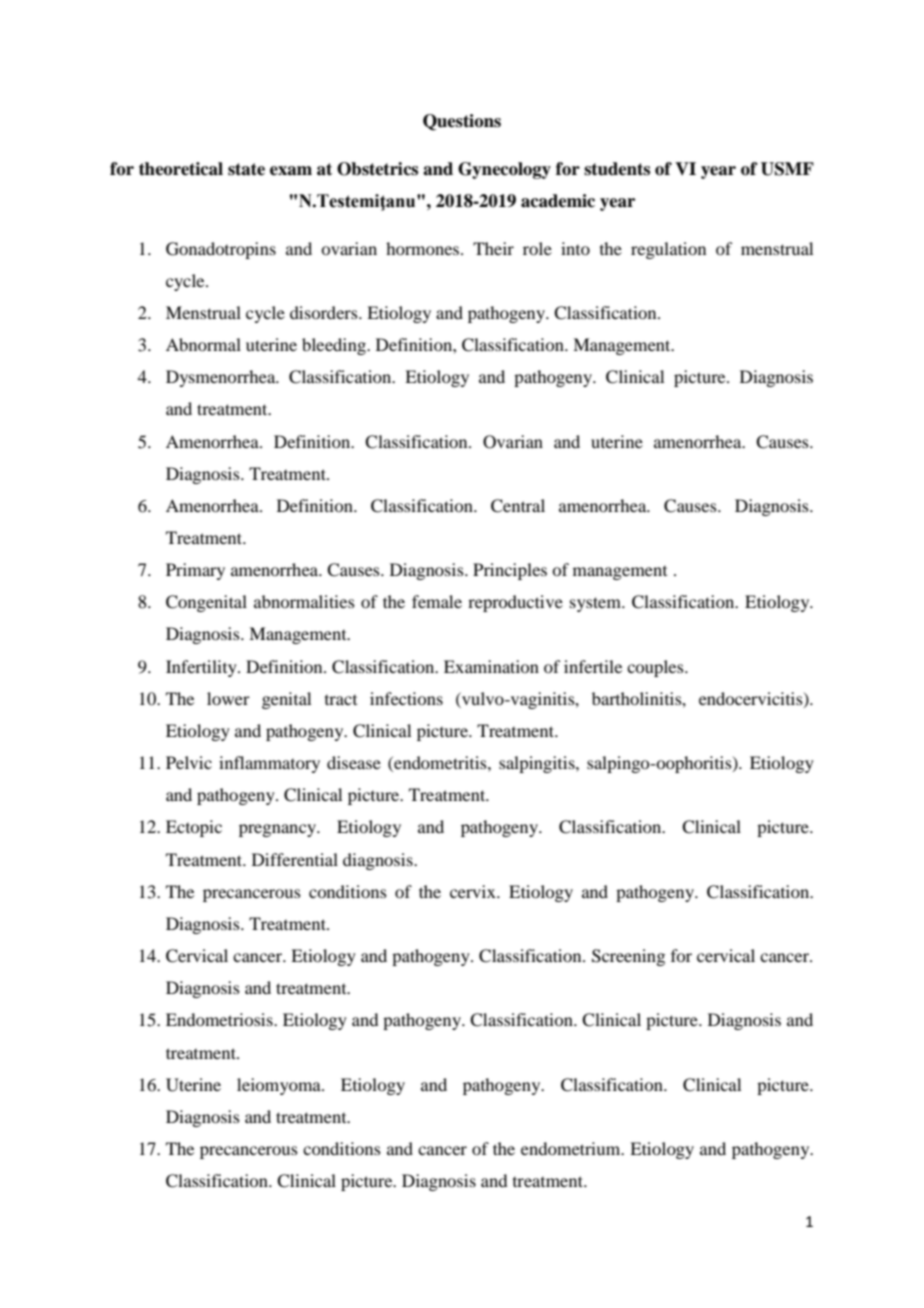 This screenshot has width=924, height=1308. What do you see at coordinates (656, 668) in the screenshot?
I see `couples` at bounding box center [656, 668].
